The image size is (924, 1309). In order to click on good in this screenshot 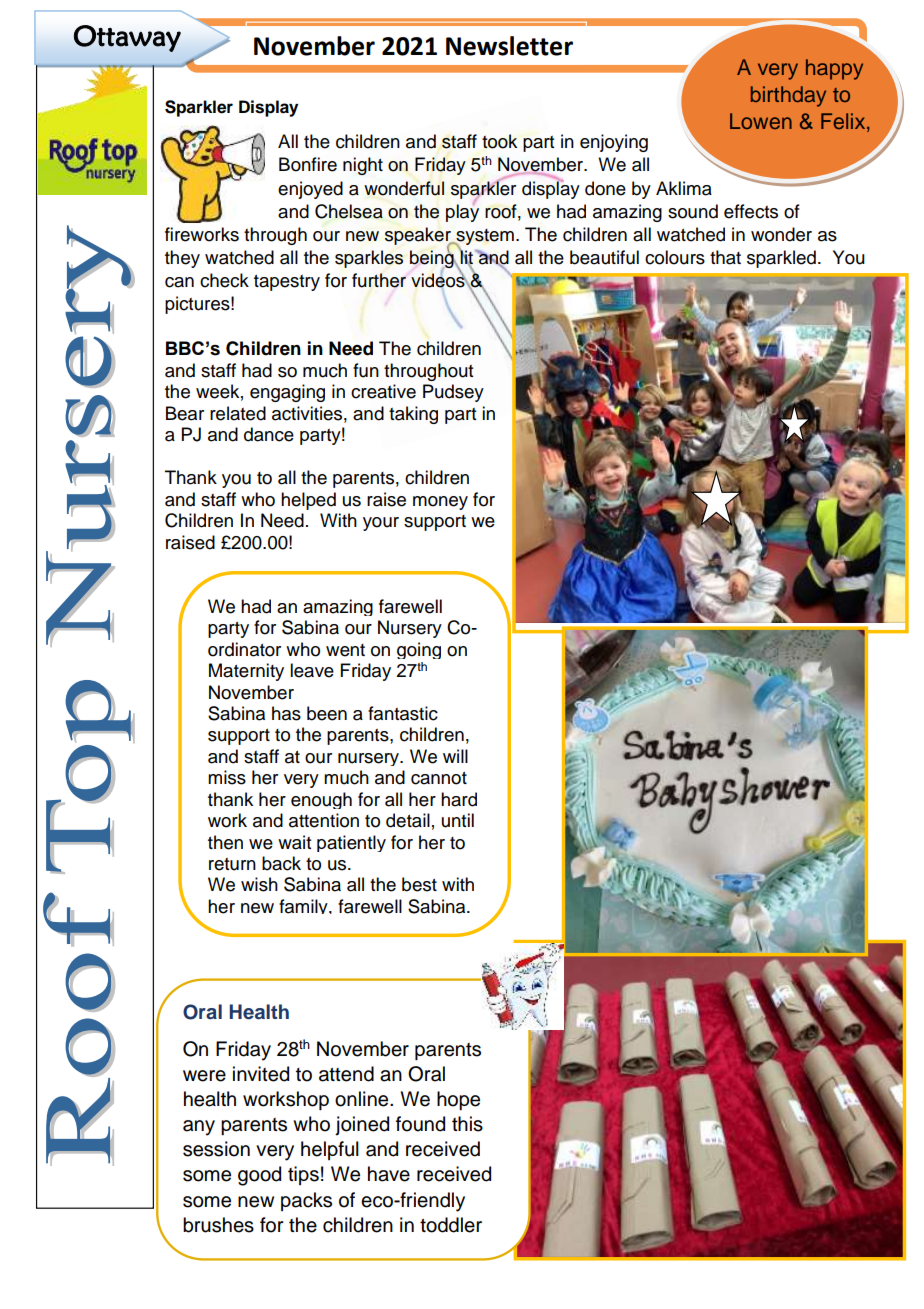, I will do `click(259, 1176)`.
